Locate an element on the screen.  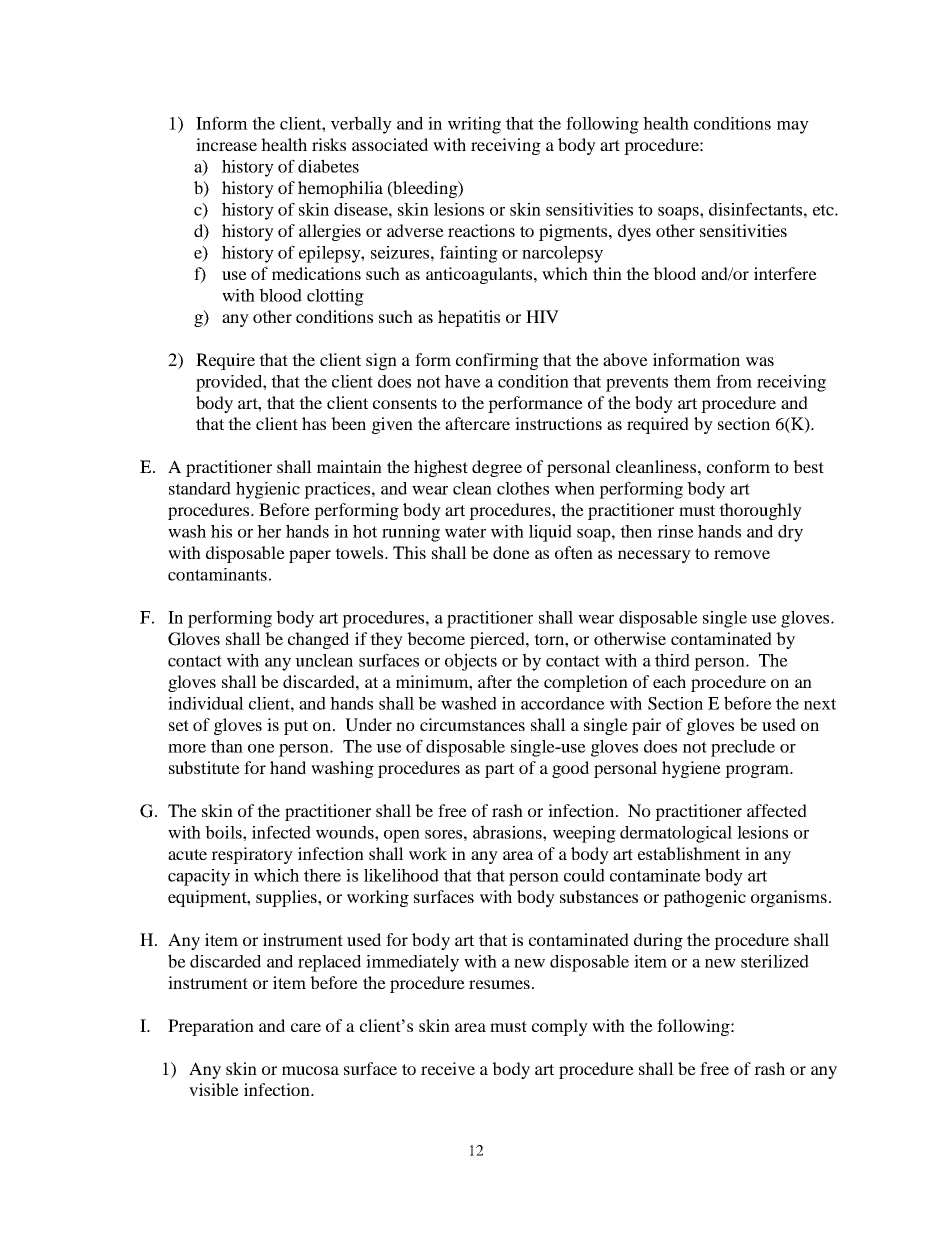
increase is located at coordinates (226, 144).
